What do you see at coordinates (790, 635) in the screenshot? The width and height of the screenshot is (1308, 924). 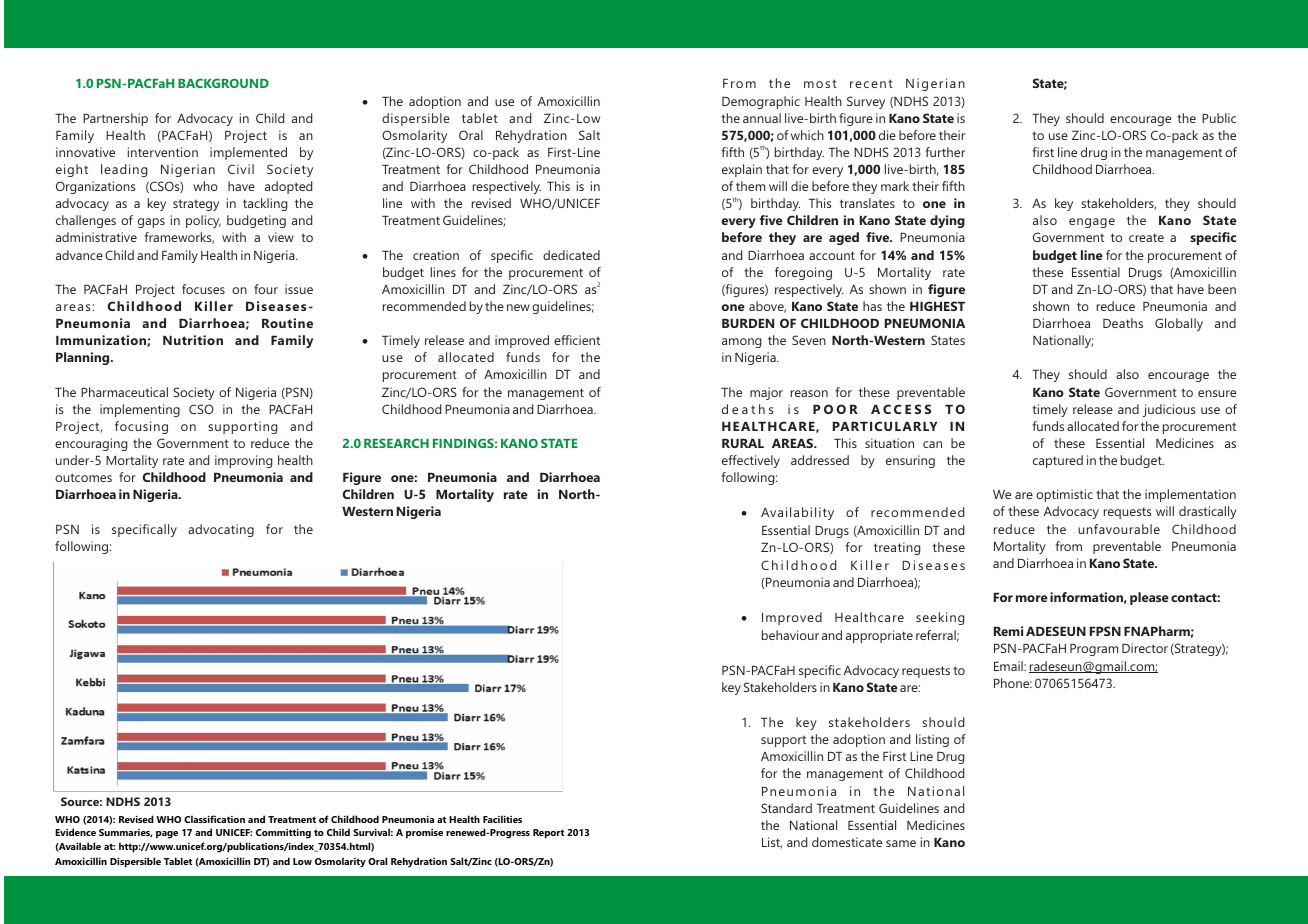 I see `behaviour` at bounding box center [790, 635].
